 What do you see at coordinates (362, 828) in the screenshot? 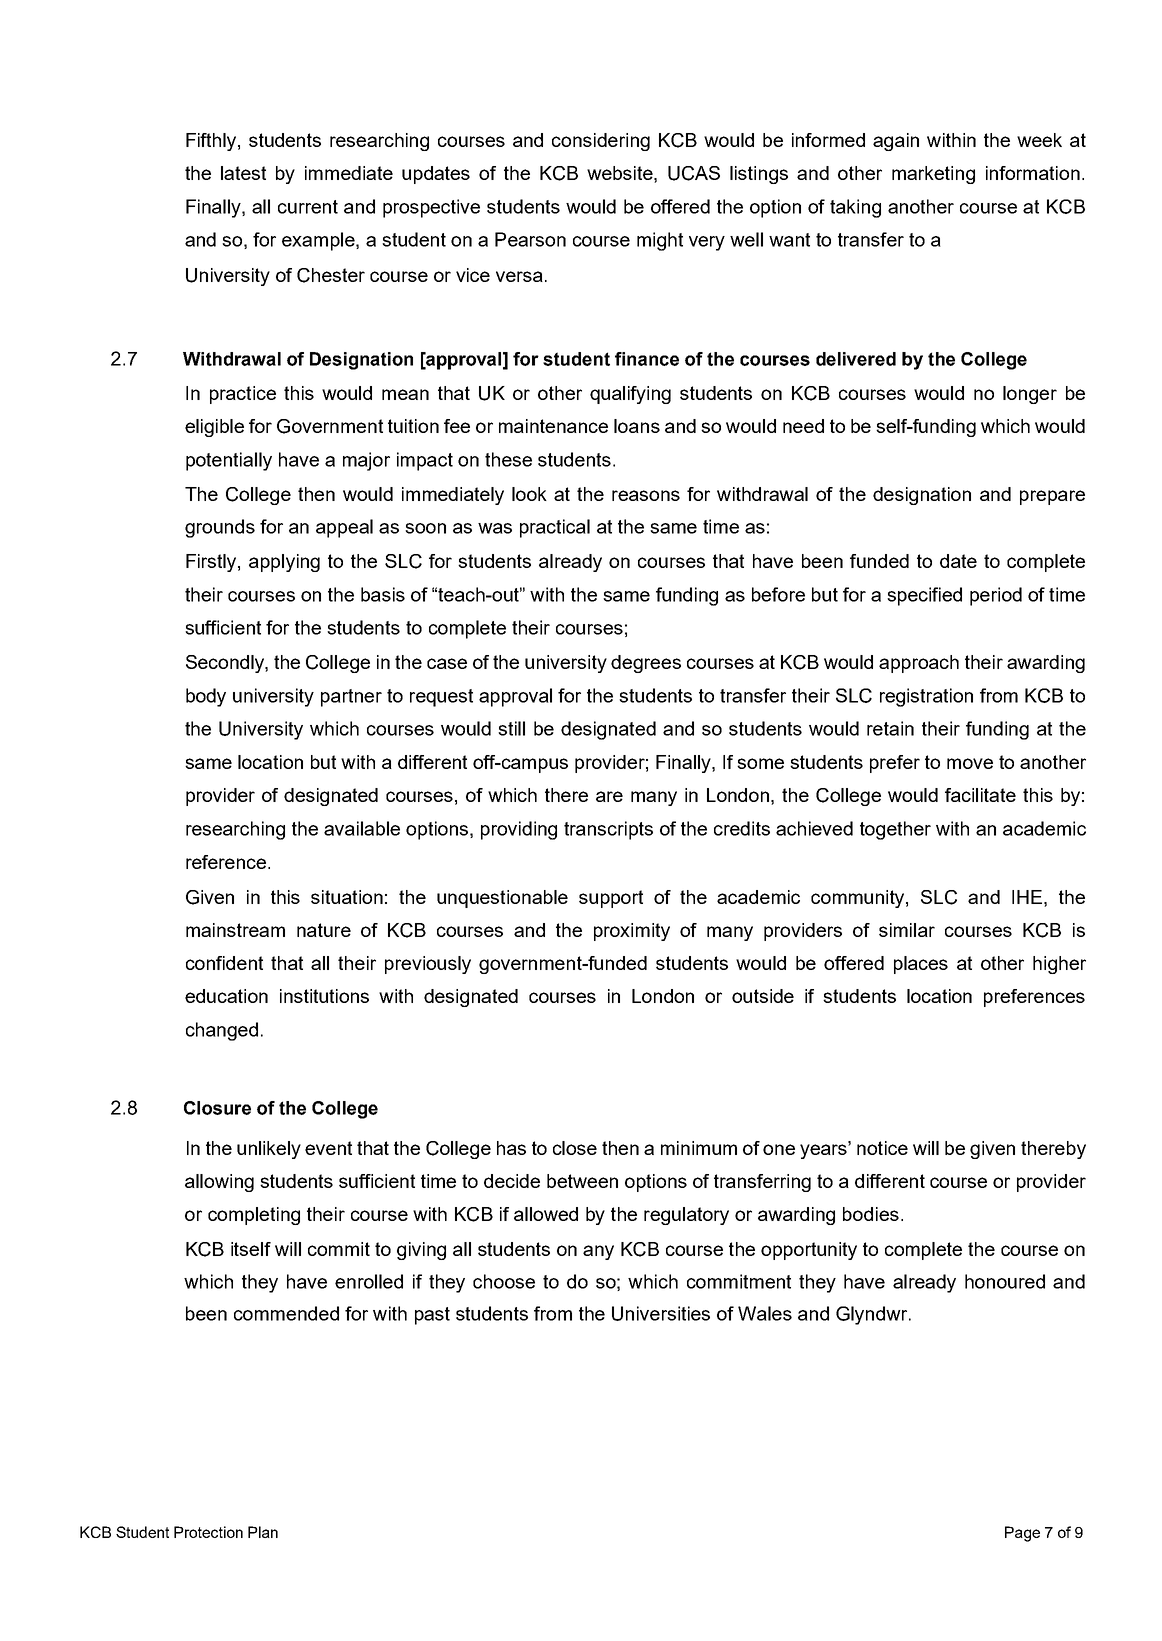
I see `available` at bounding box center [362, 828].
